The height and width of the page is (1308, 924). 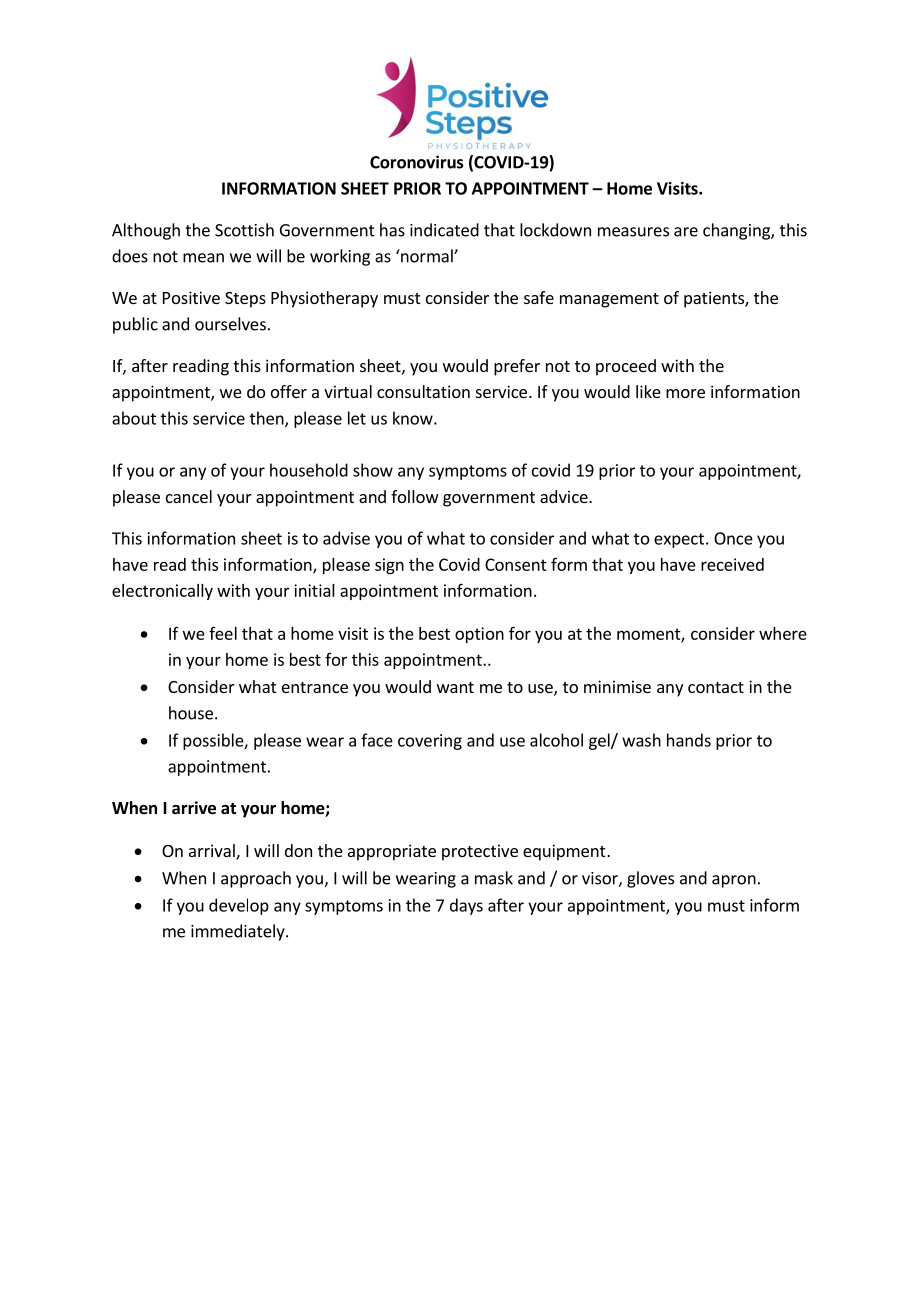 What do you see at coordinates (466, 906) in the page?
I see `days` at bounding box center [466, 906].
